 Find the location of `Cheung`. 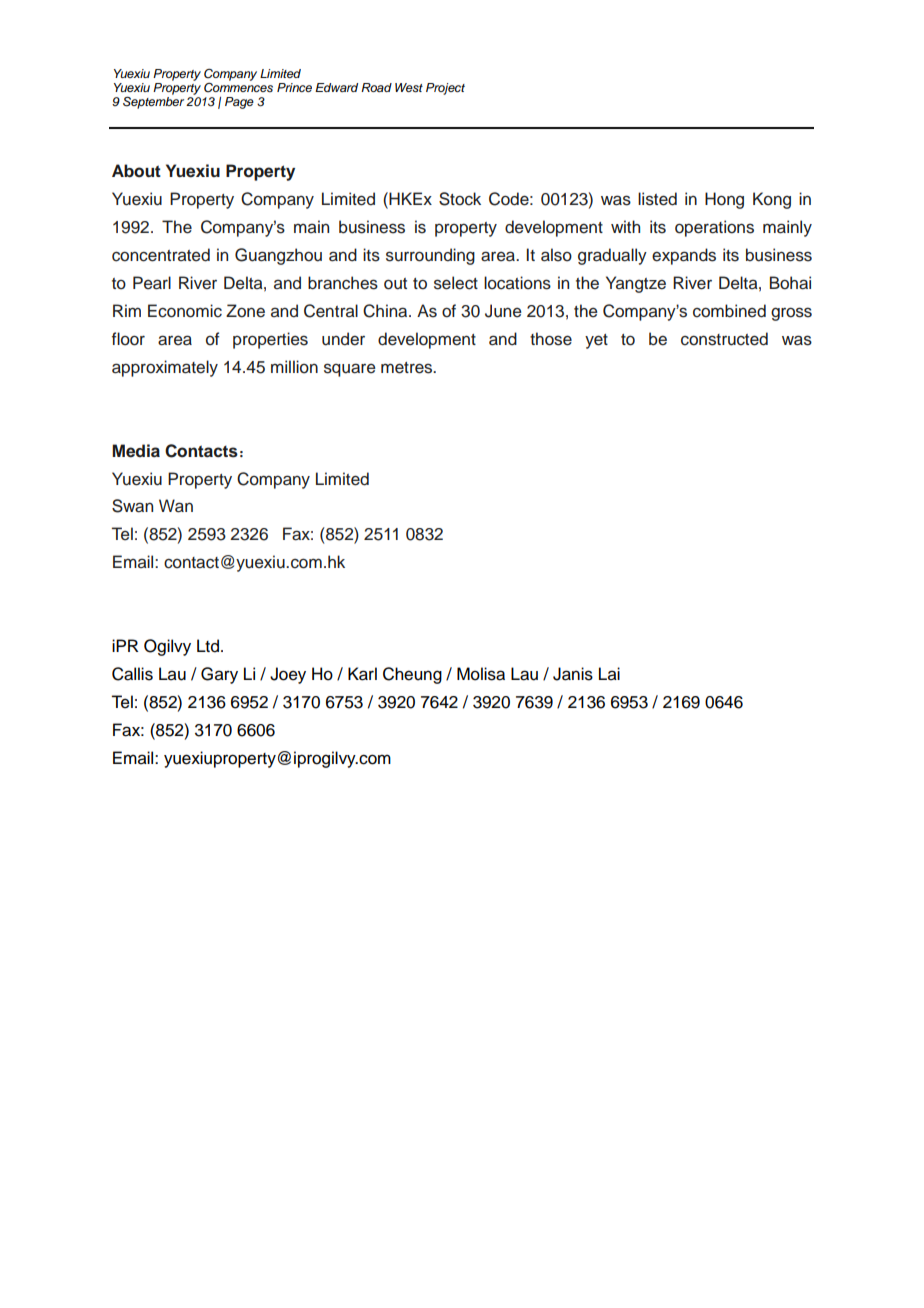

Cheung is located at coordinates (412, 675).
